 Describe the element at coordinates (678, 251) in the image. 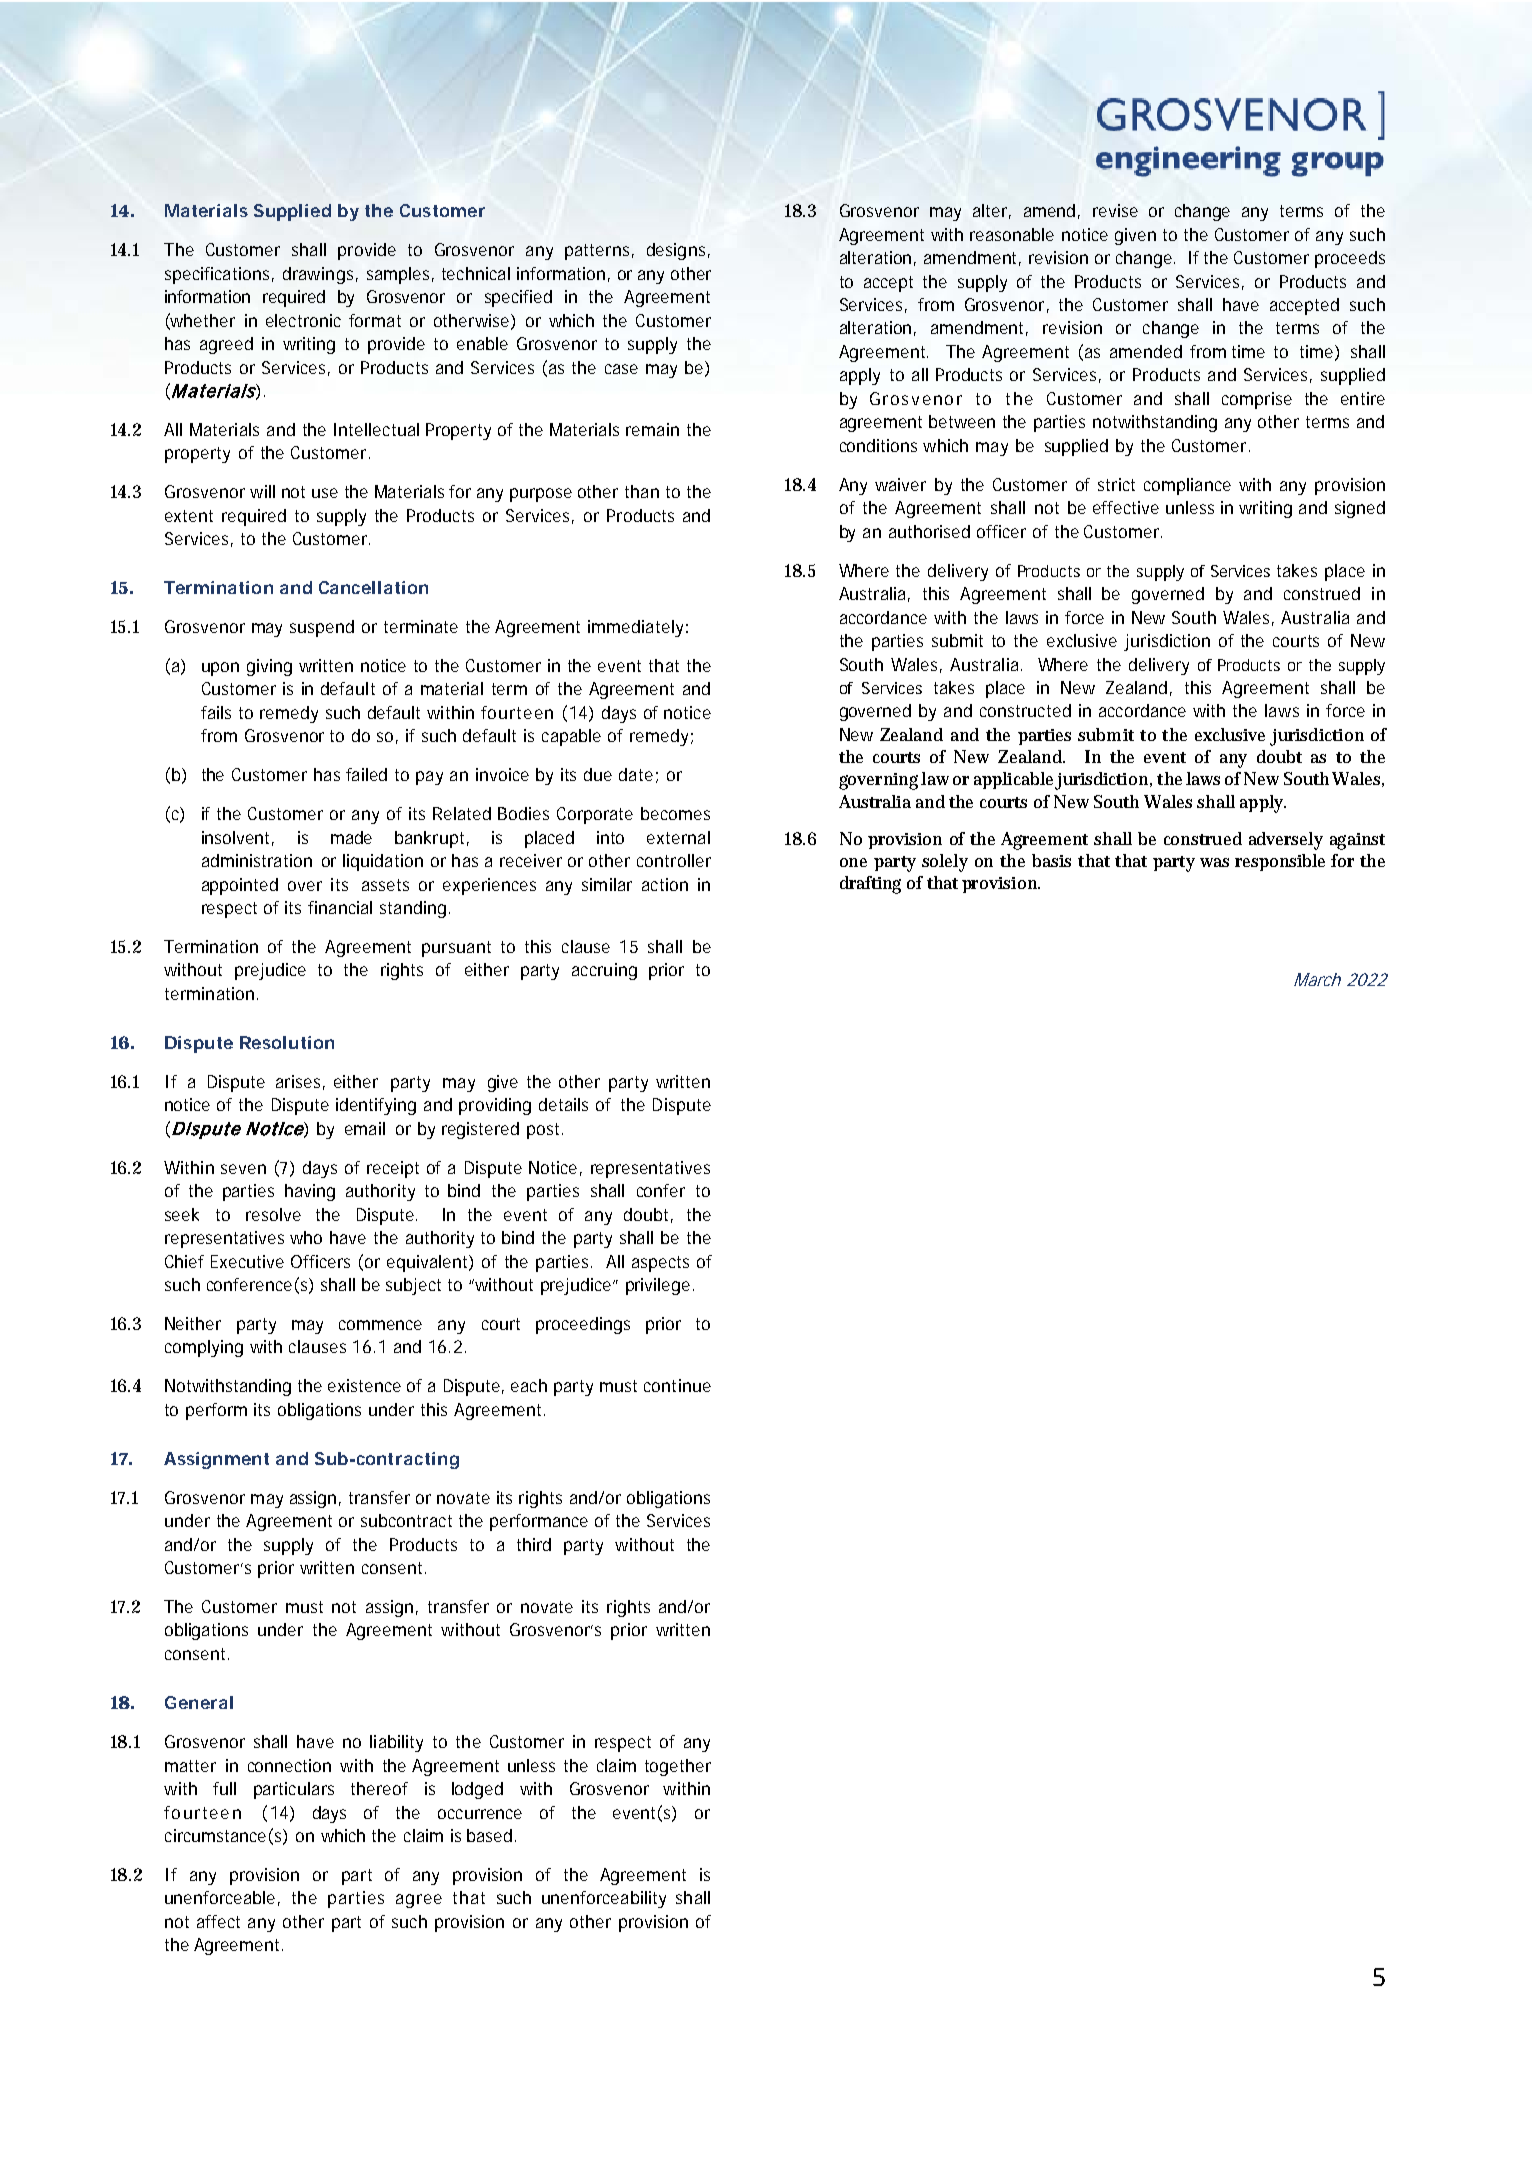

I see `designs` at that location.
